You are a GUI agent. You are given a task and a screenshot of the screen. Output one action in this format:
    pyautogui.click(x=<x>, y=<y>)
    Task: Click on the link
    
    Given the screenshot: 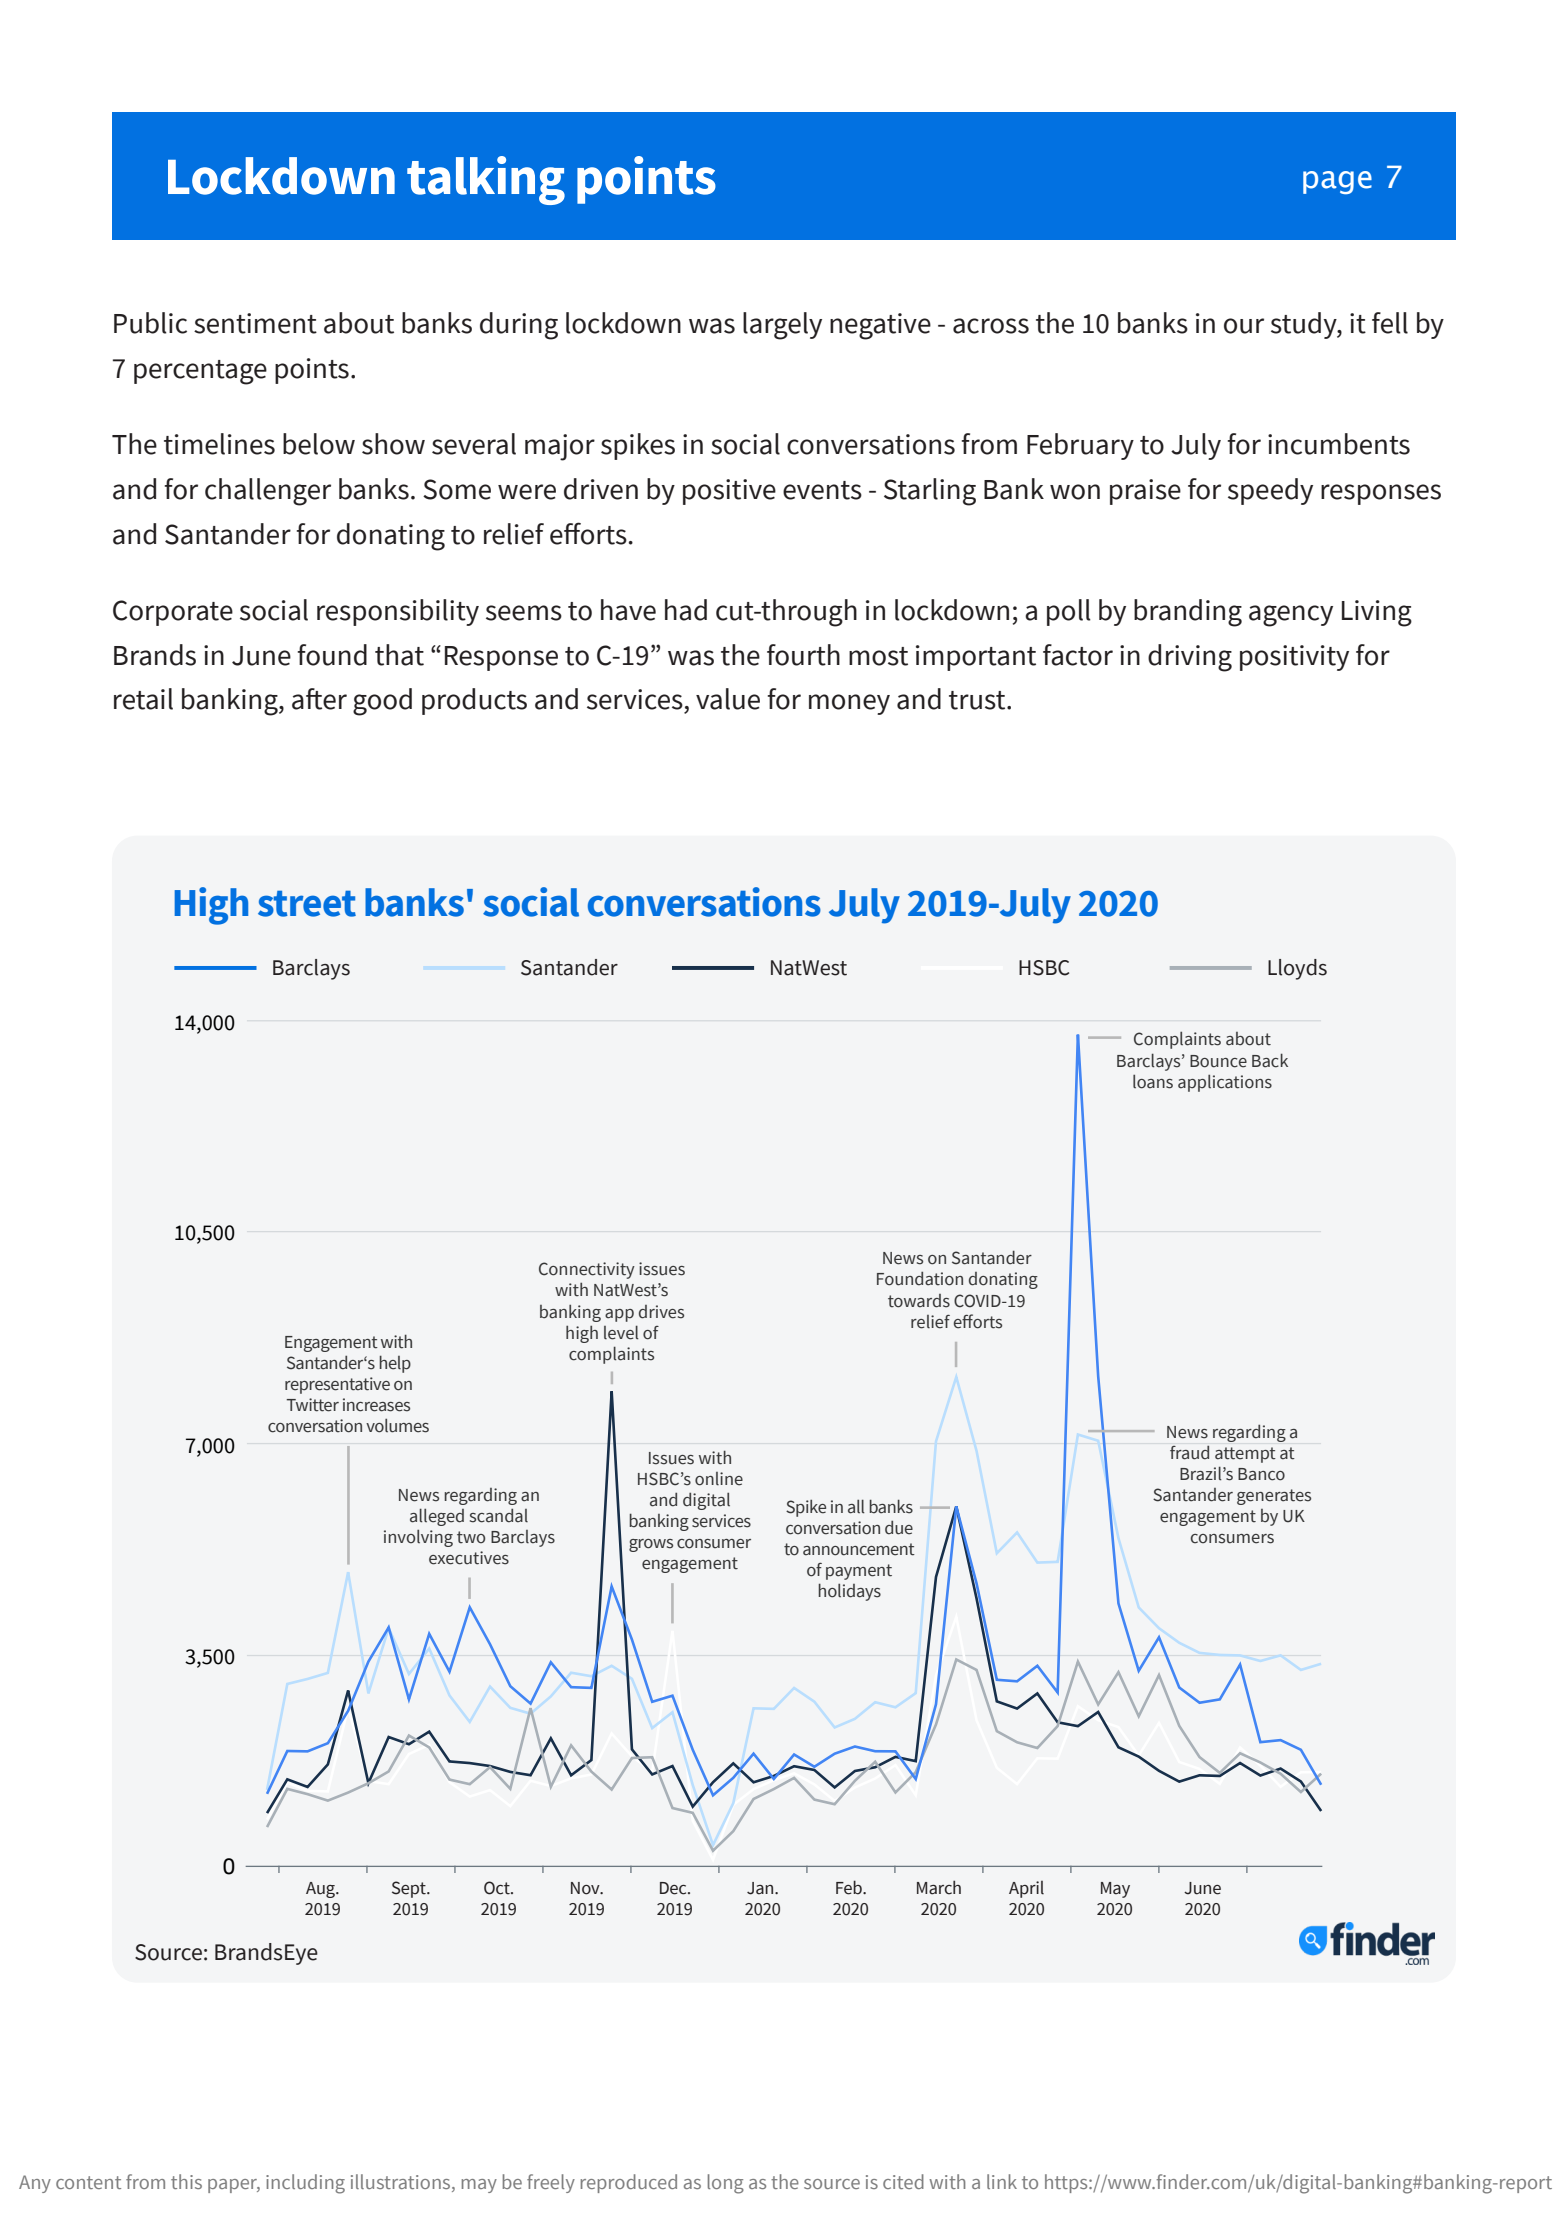 What is the action you would take?
    pyautogui.click(x=1002, y=2181)
